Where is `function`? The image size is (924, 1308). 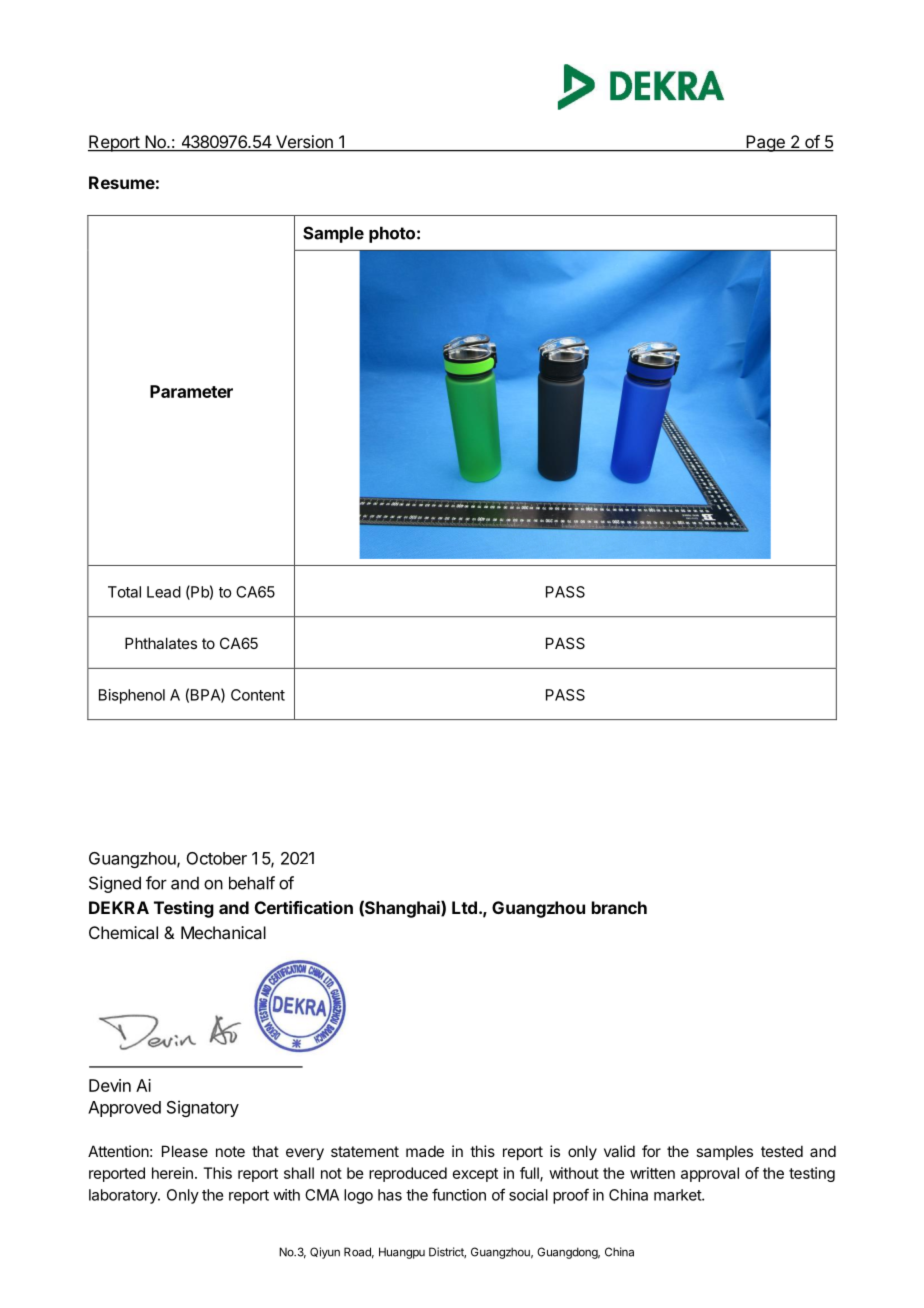
function is located at coordinates (459, 1194).
